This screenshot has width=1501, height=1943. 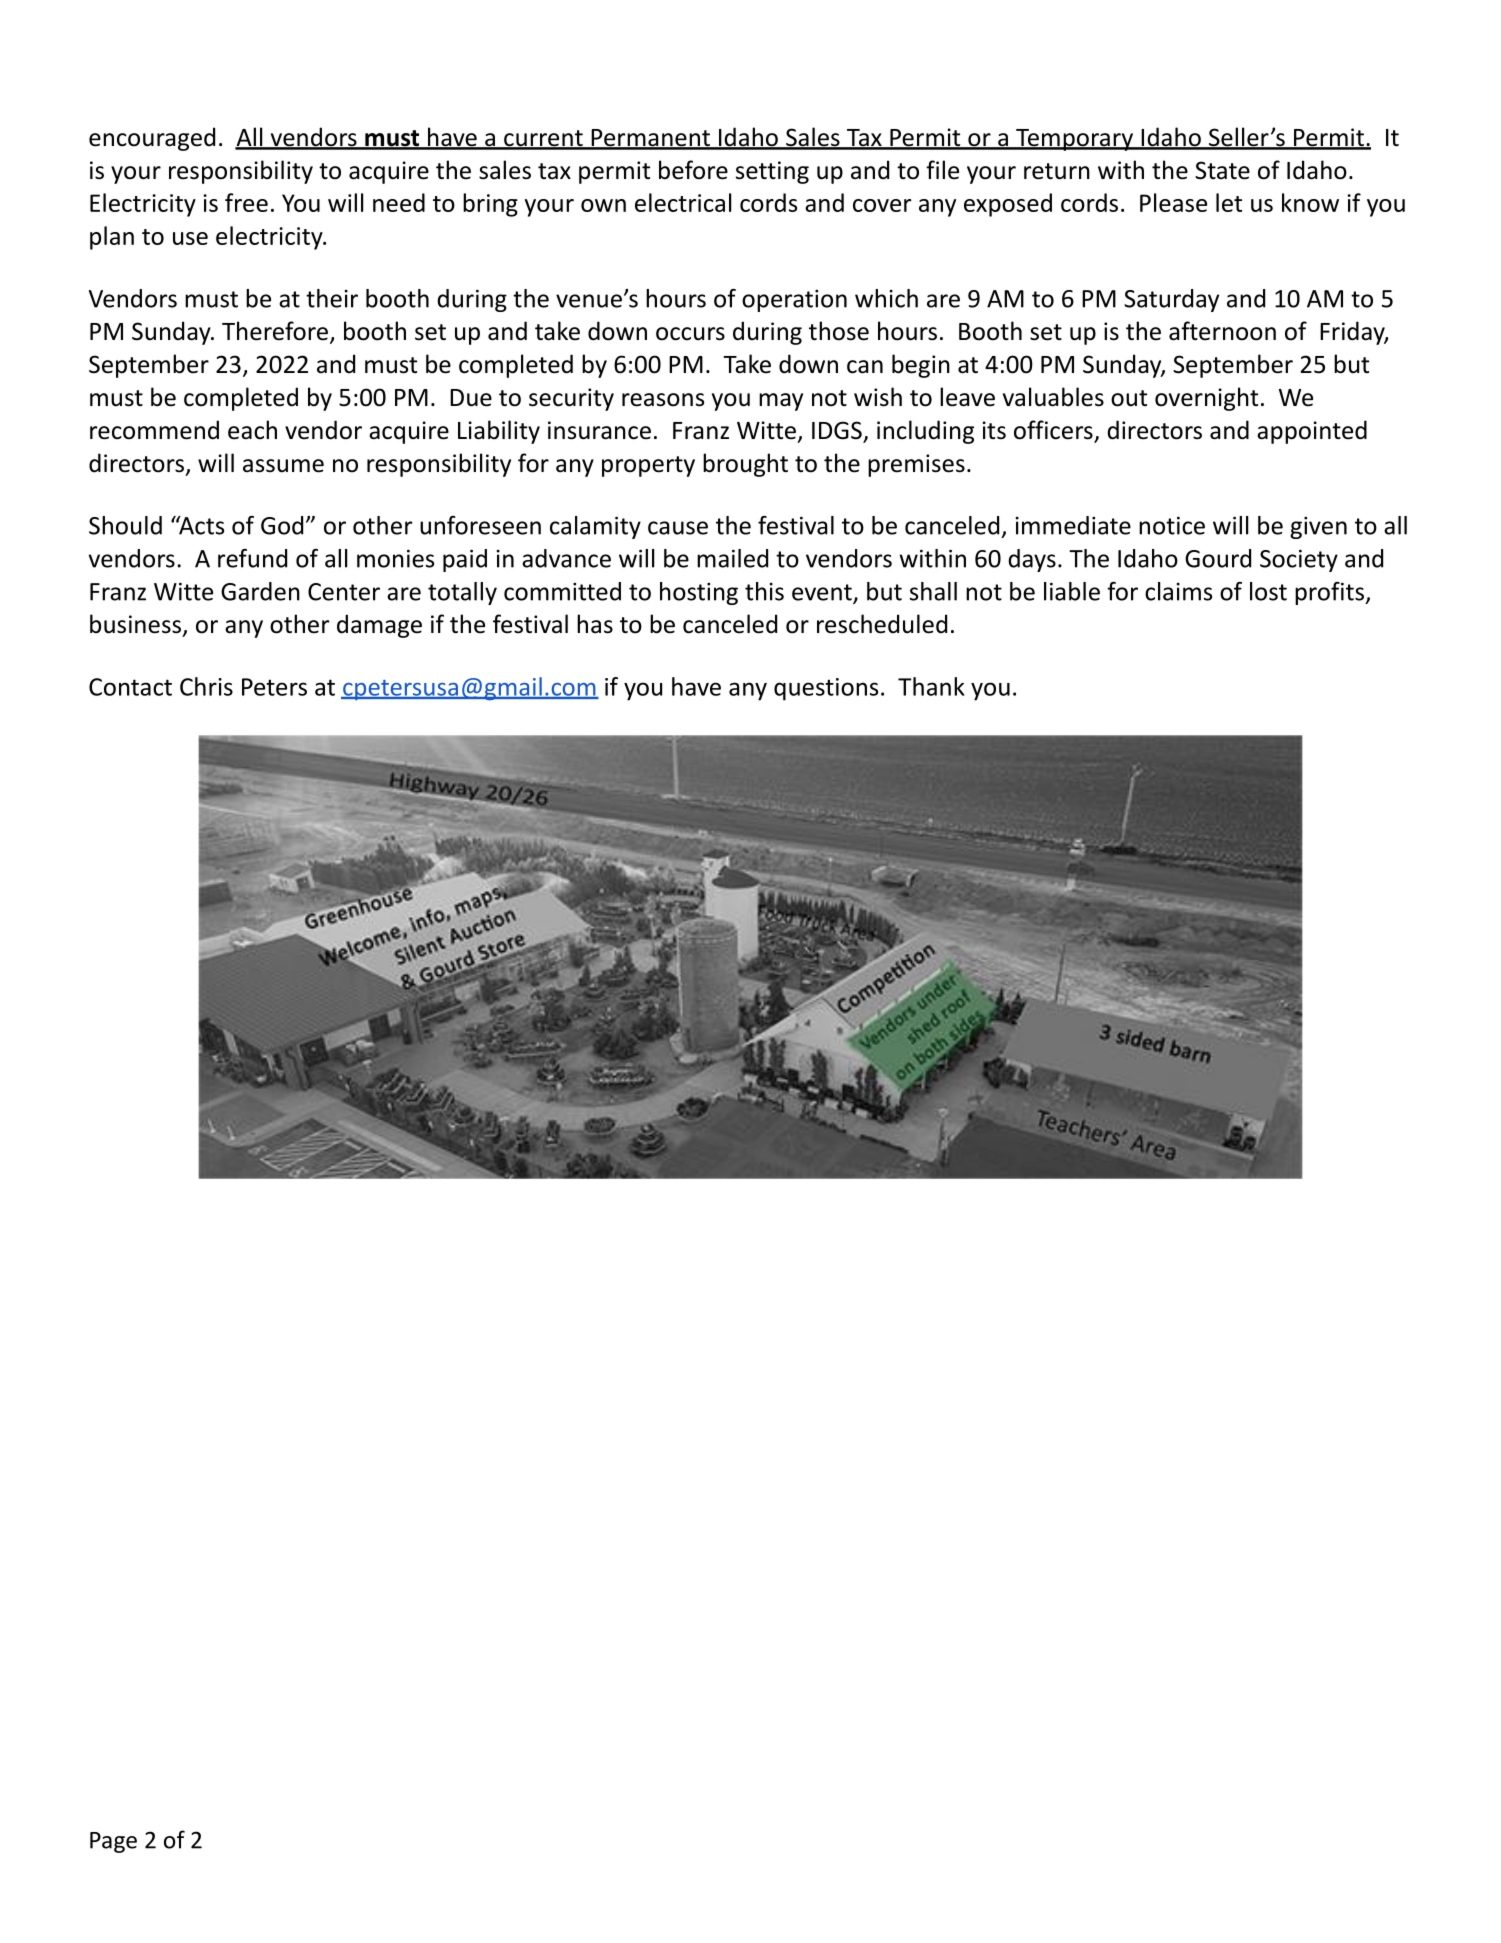 What do you see at coordinates (826, 689) in the screenshot?
I see `questions` at bounding box center [826, 689].
